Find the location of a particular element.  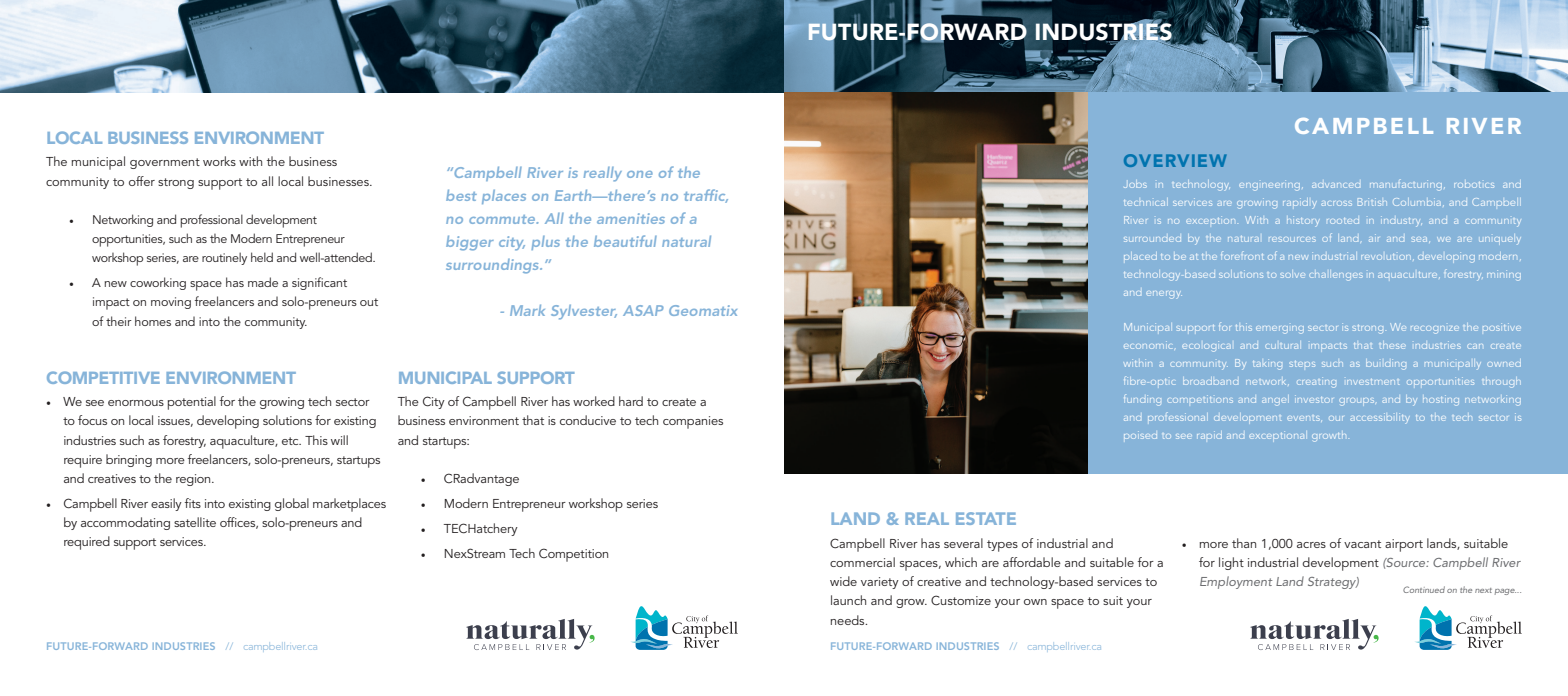

potential is located at coordinates (192, 403).
